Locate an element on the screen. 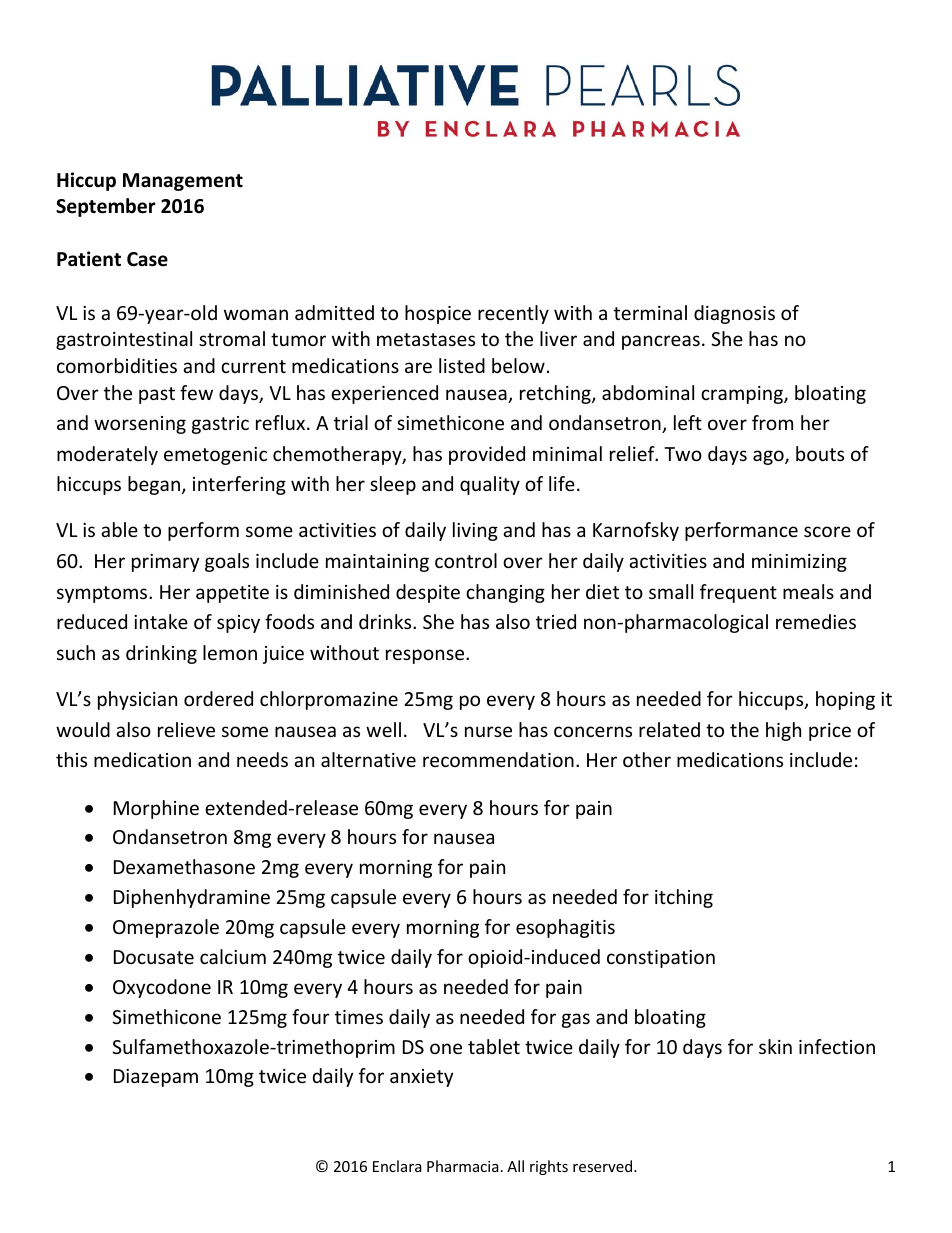  began is located at coordinates (154, 485).
